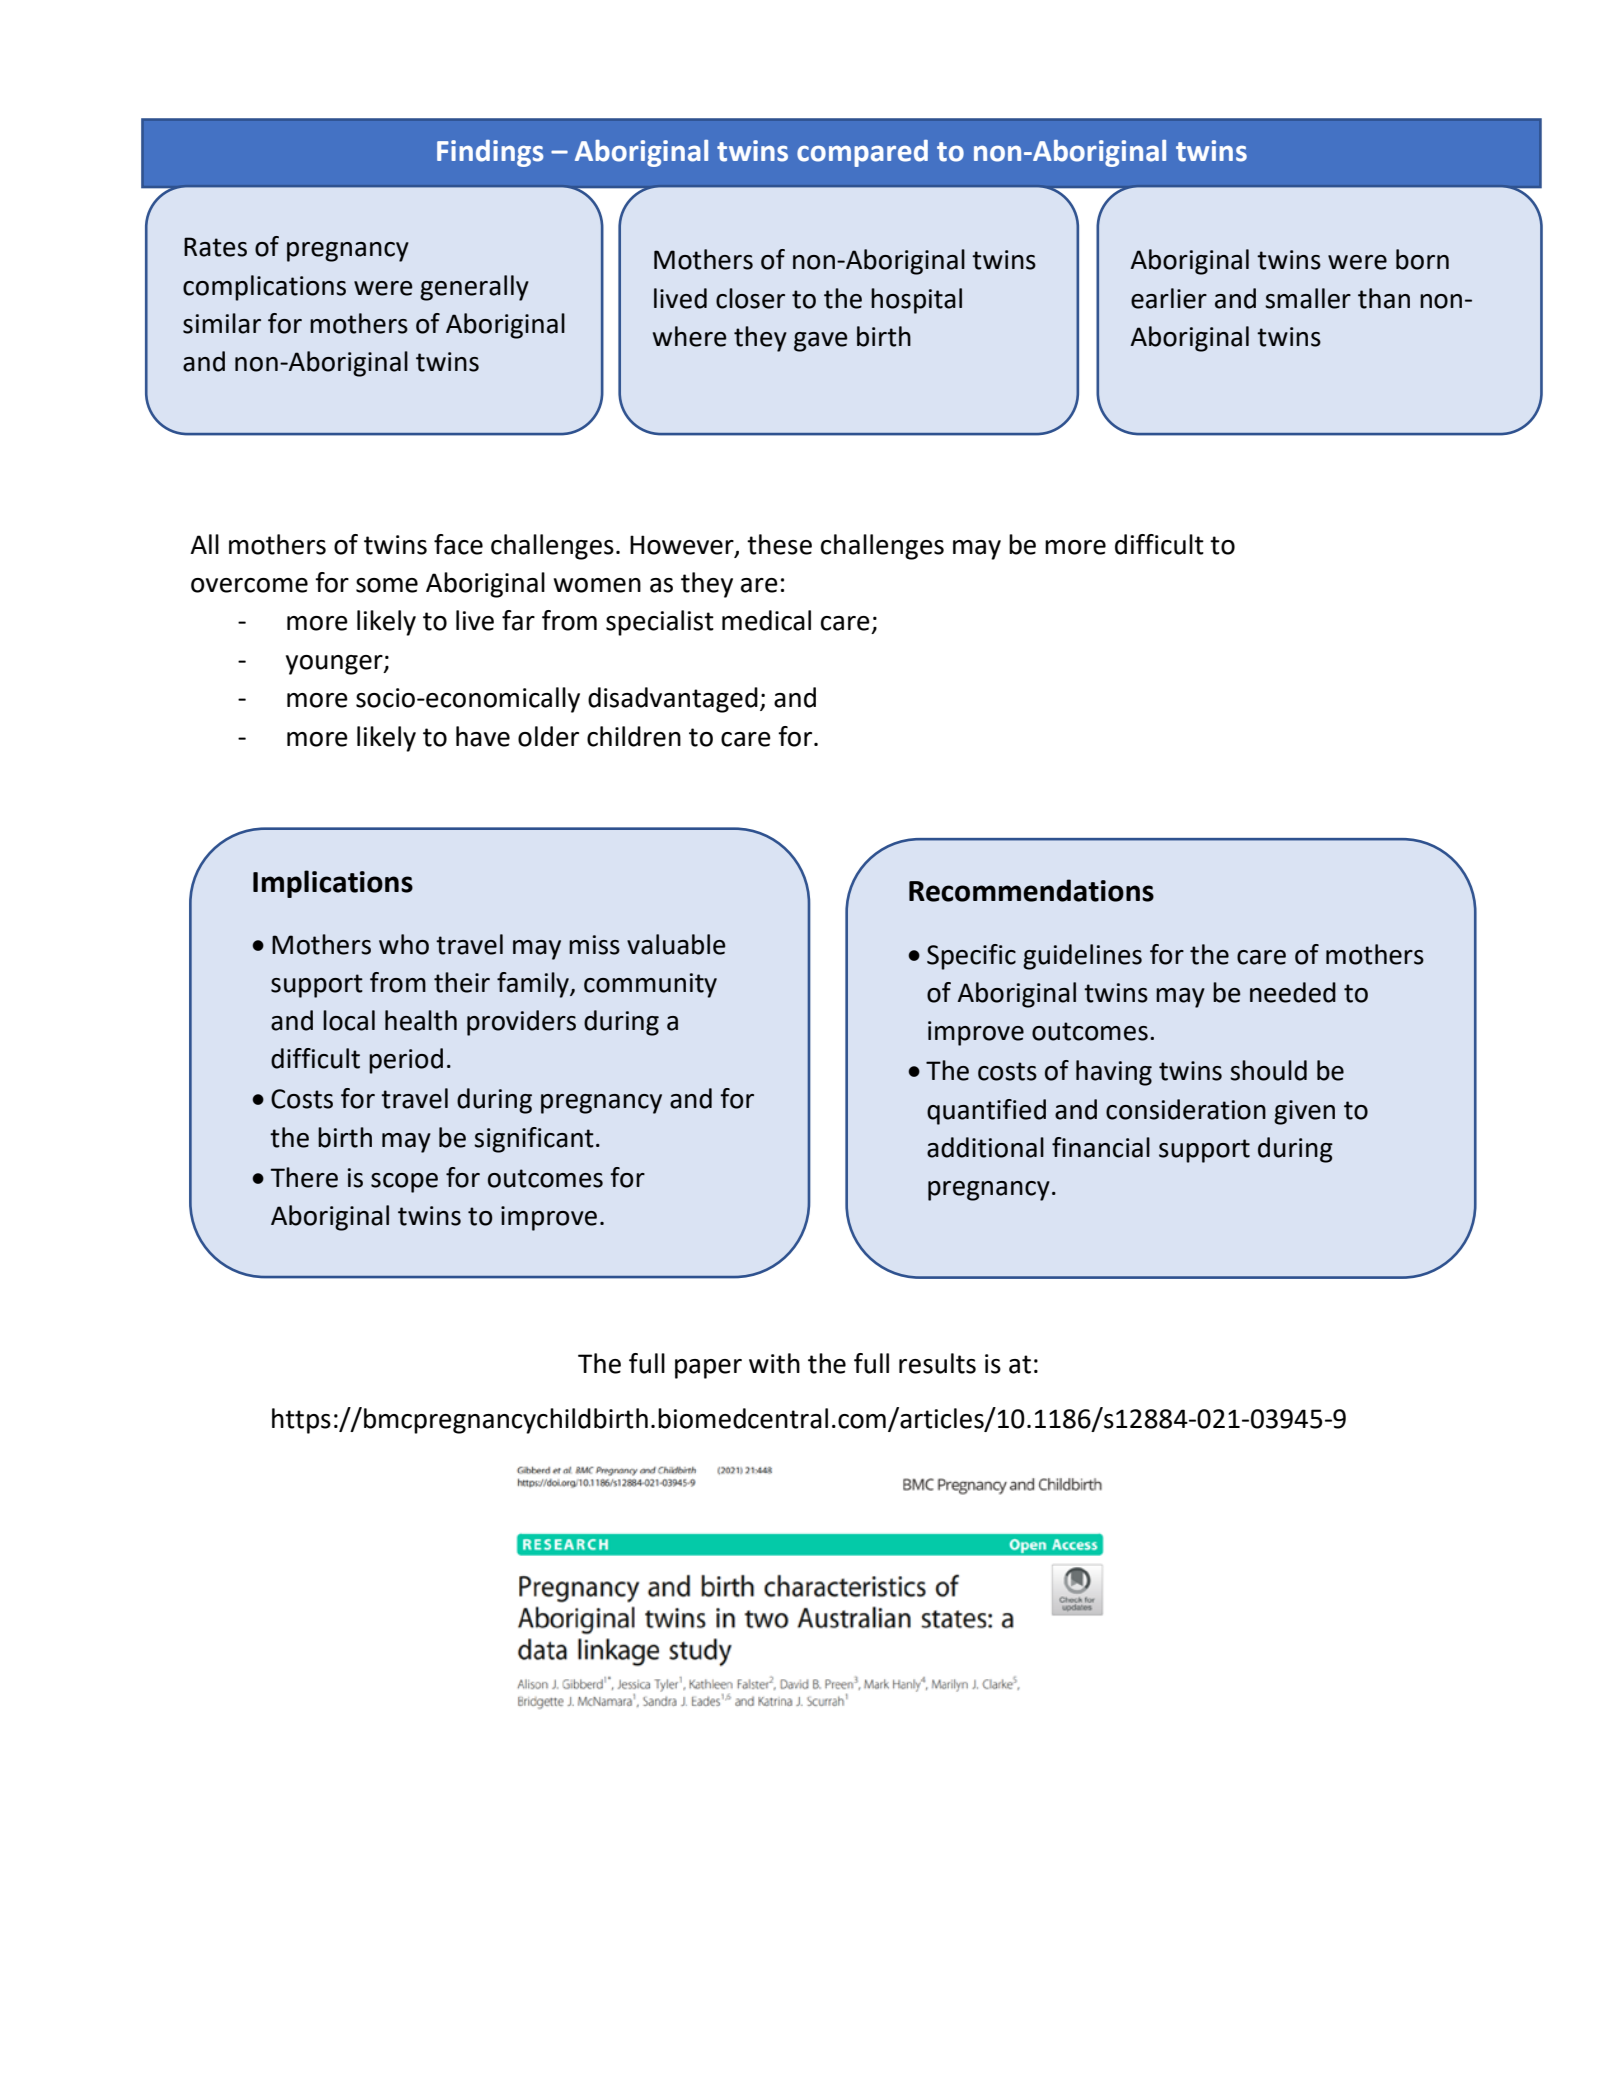  Describe the element at coordinates (1031, 890) in the screenshot. I see `Recommendations` at that location.
